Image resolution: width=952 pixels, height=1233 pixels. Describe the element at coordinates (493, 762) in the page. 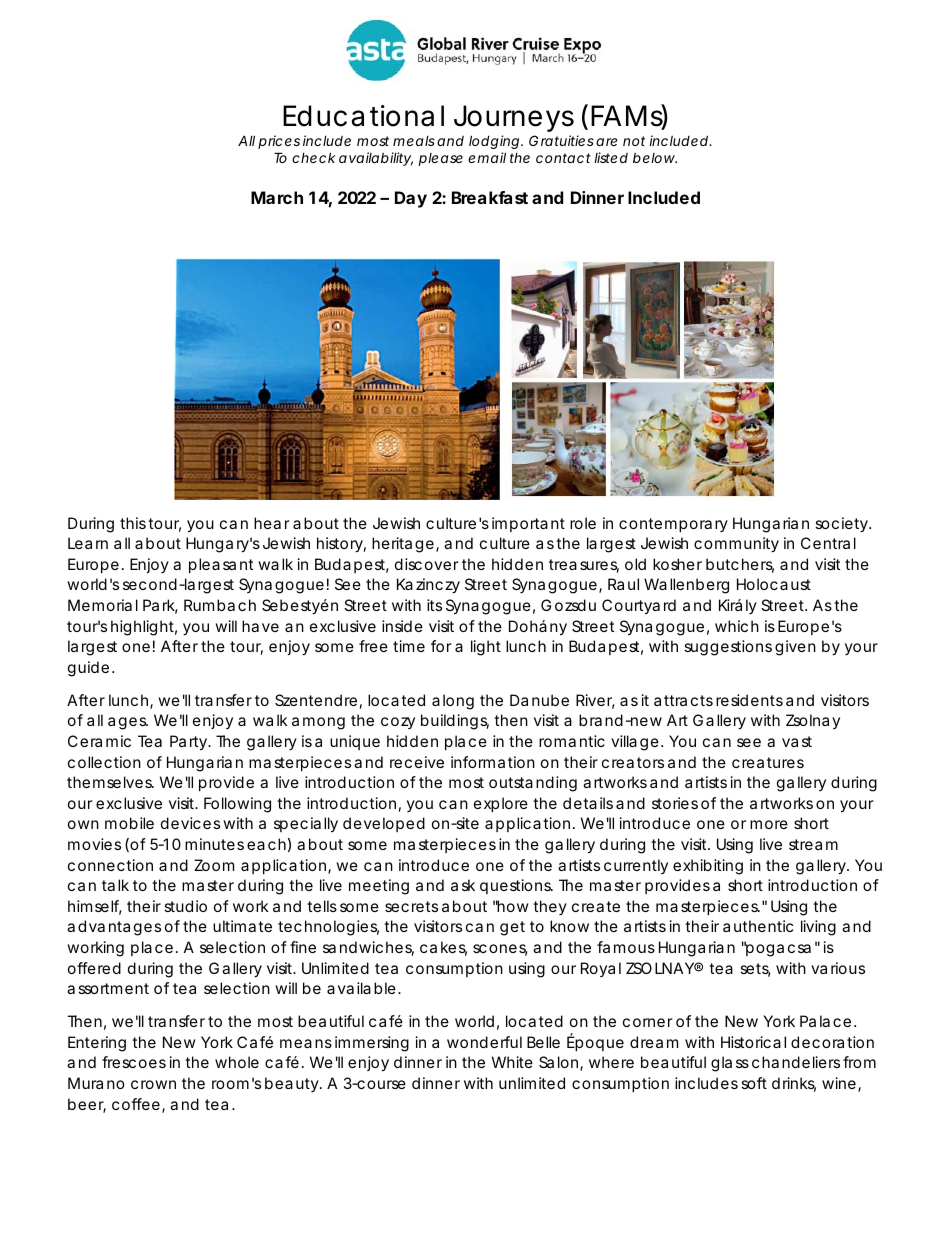

I see `information` at that location.
